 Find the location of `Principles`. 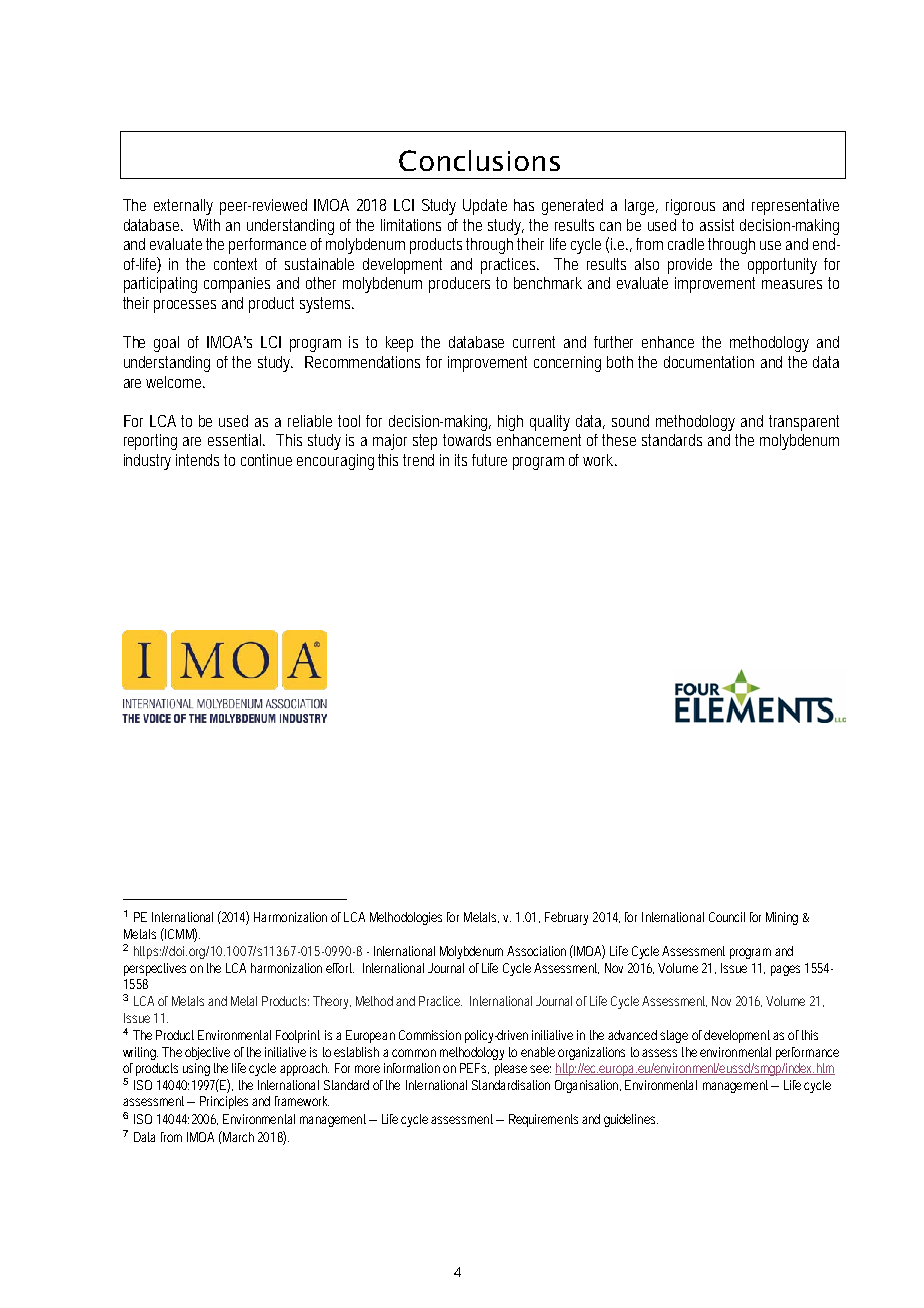

Principles is located at coordinates (224, 1102).
